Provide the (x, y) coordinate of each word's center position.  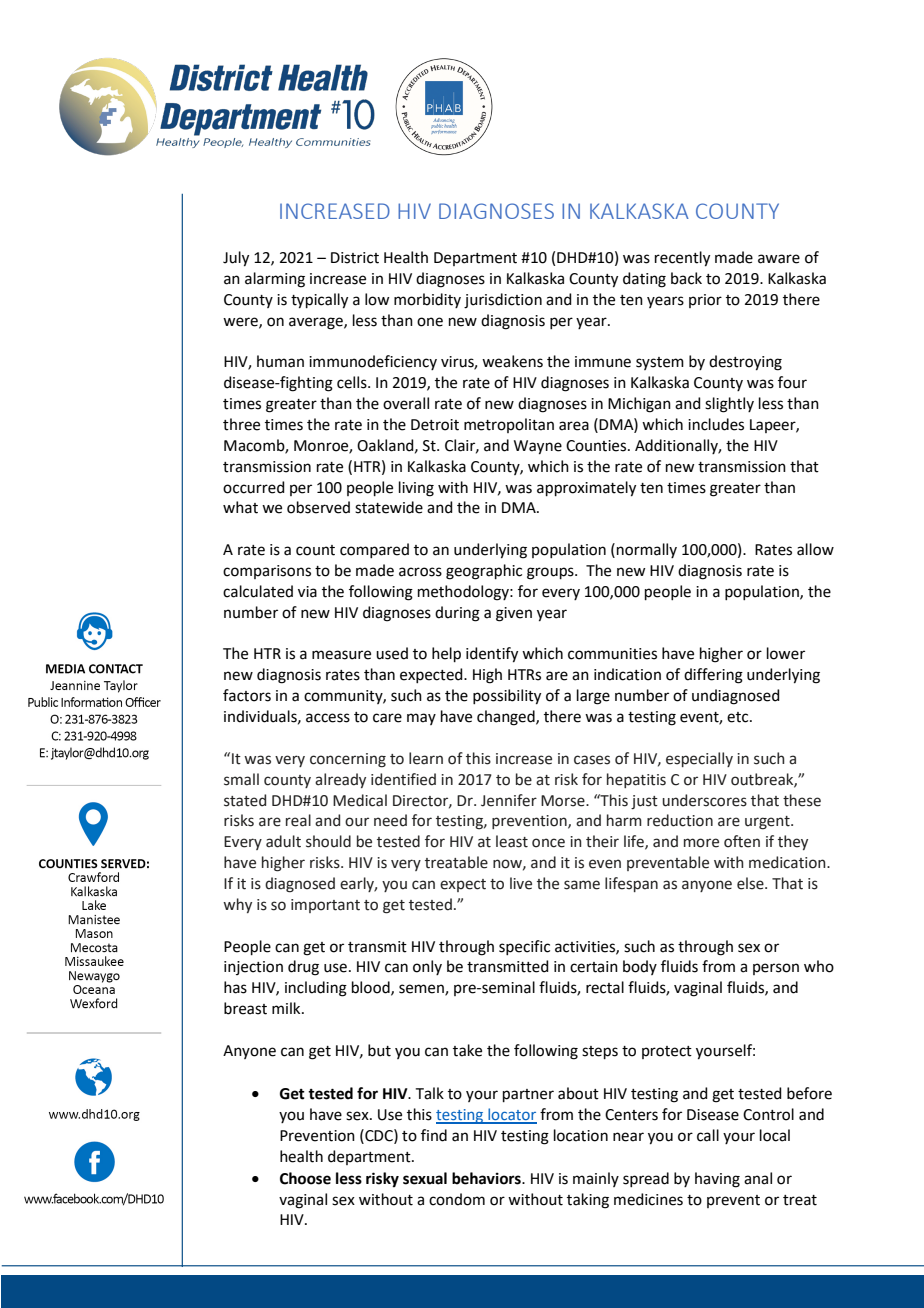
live (521, 883)
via (307, 592)
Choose (305, 1178)
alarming (275, 280)
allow (815, 549)
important (325, 906)
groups (551, 573)
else (751, 883)
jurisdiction (503, 301)
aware (779, 259)
